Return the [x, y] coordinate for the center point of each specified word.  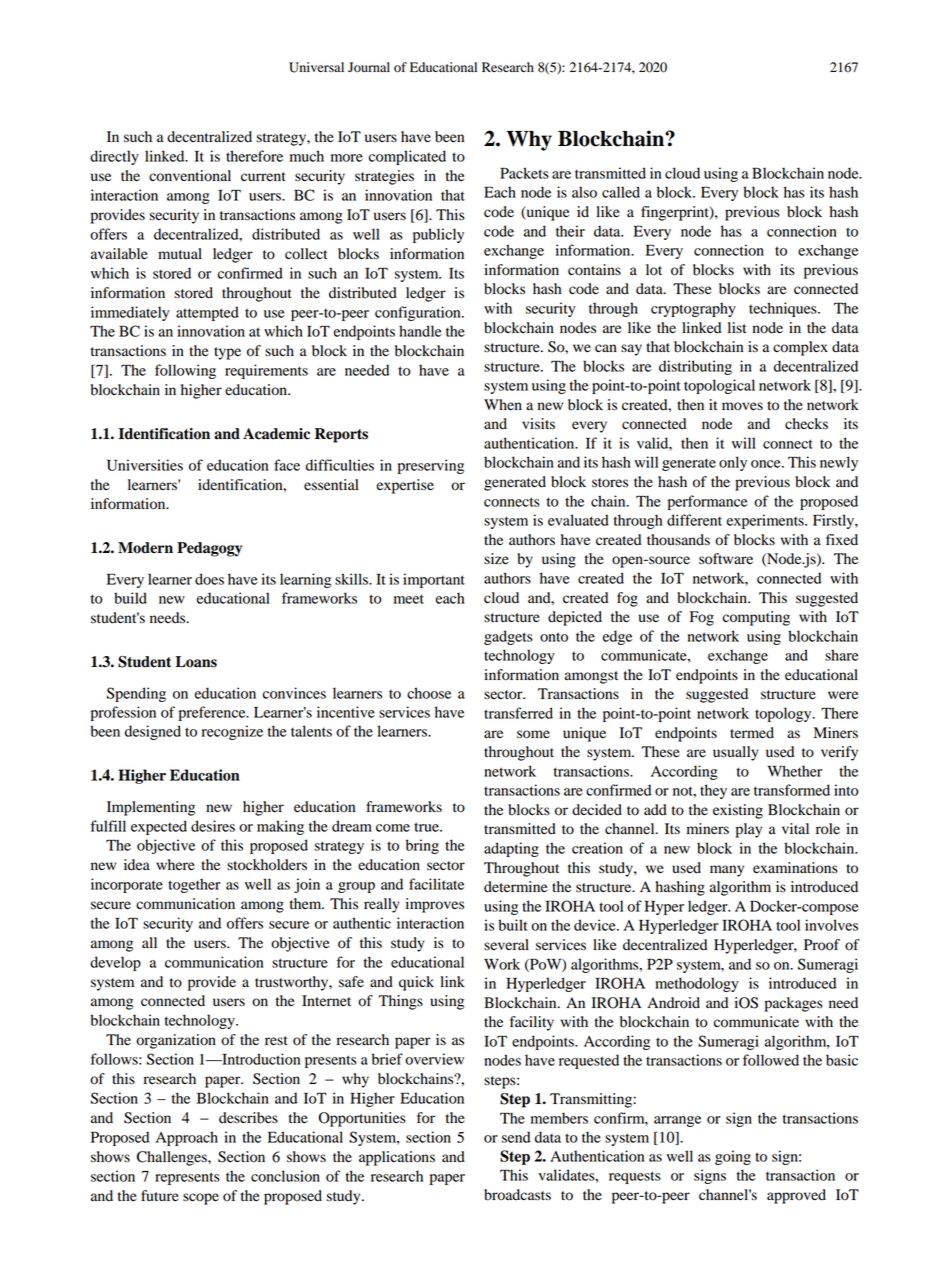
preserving [431, 466]
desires [213, 826]
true [427, 827]
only [733, 463]
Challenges [173, 1158]
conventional [190, 176]
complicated [407, 157]
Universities [145, 465]
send [516, 1137]
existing [738, 811]
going [733, 1157]
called [621, 192]
